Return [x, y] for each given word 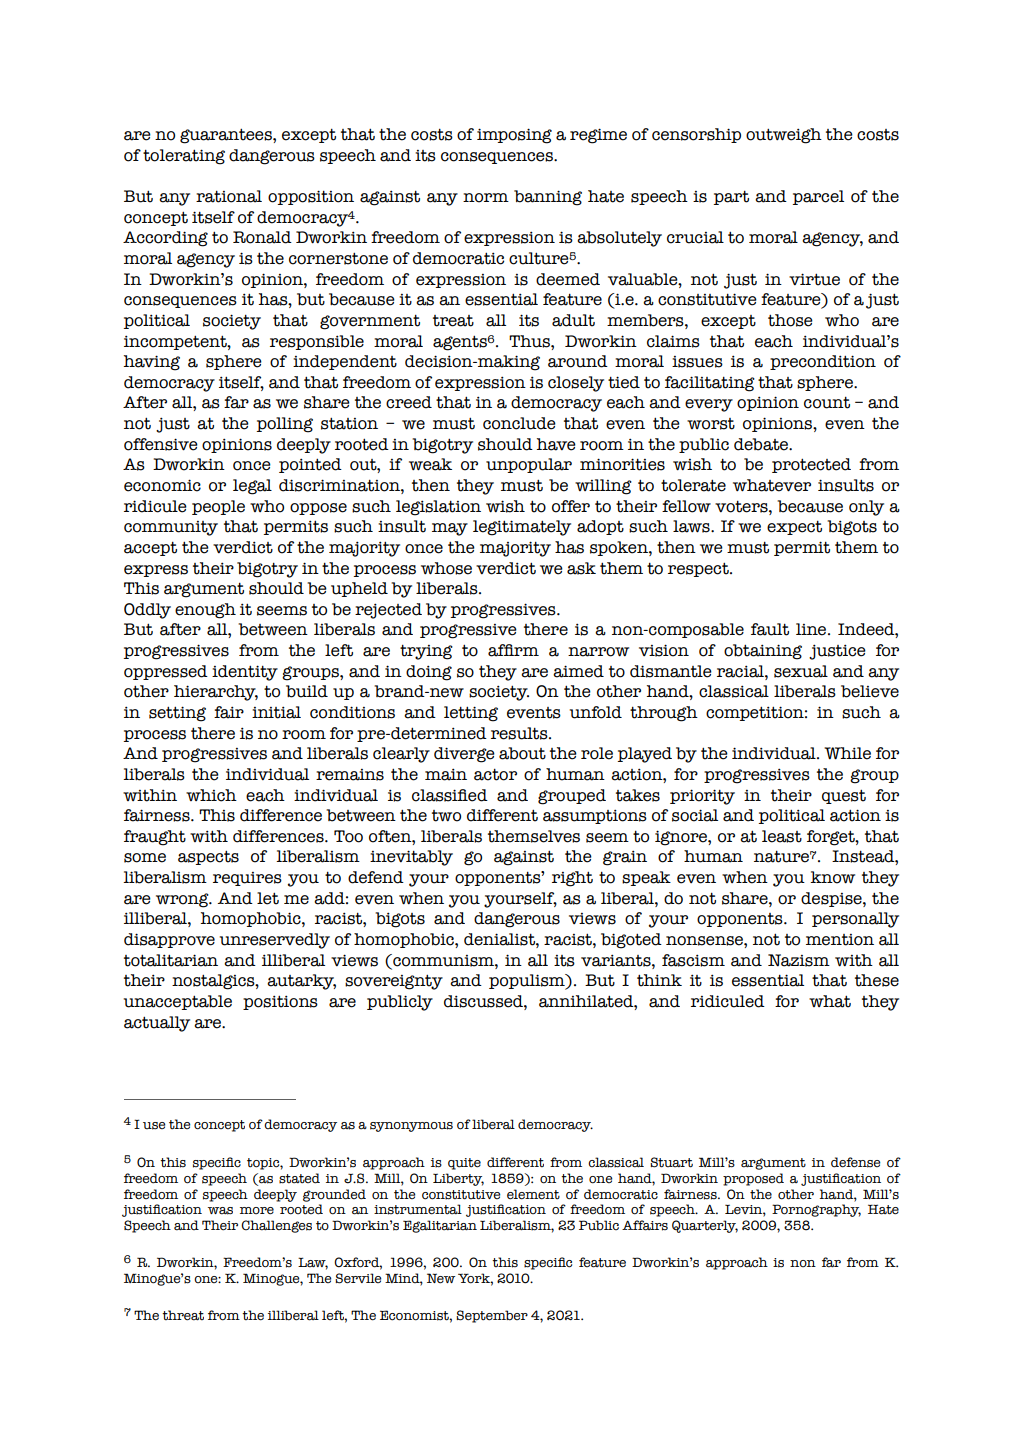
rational [229, 196]
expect [794, 527]
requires [247, 879]
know [832, 877]
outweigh [784, 136]
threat [183, 1315]
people [218, 507]
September [492, 1316]
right [572, 879]
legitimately [522, 528]
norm [486, 198]
